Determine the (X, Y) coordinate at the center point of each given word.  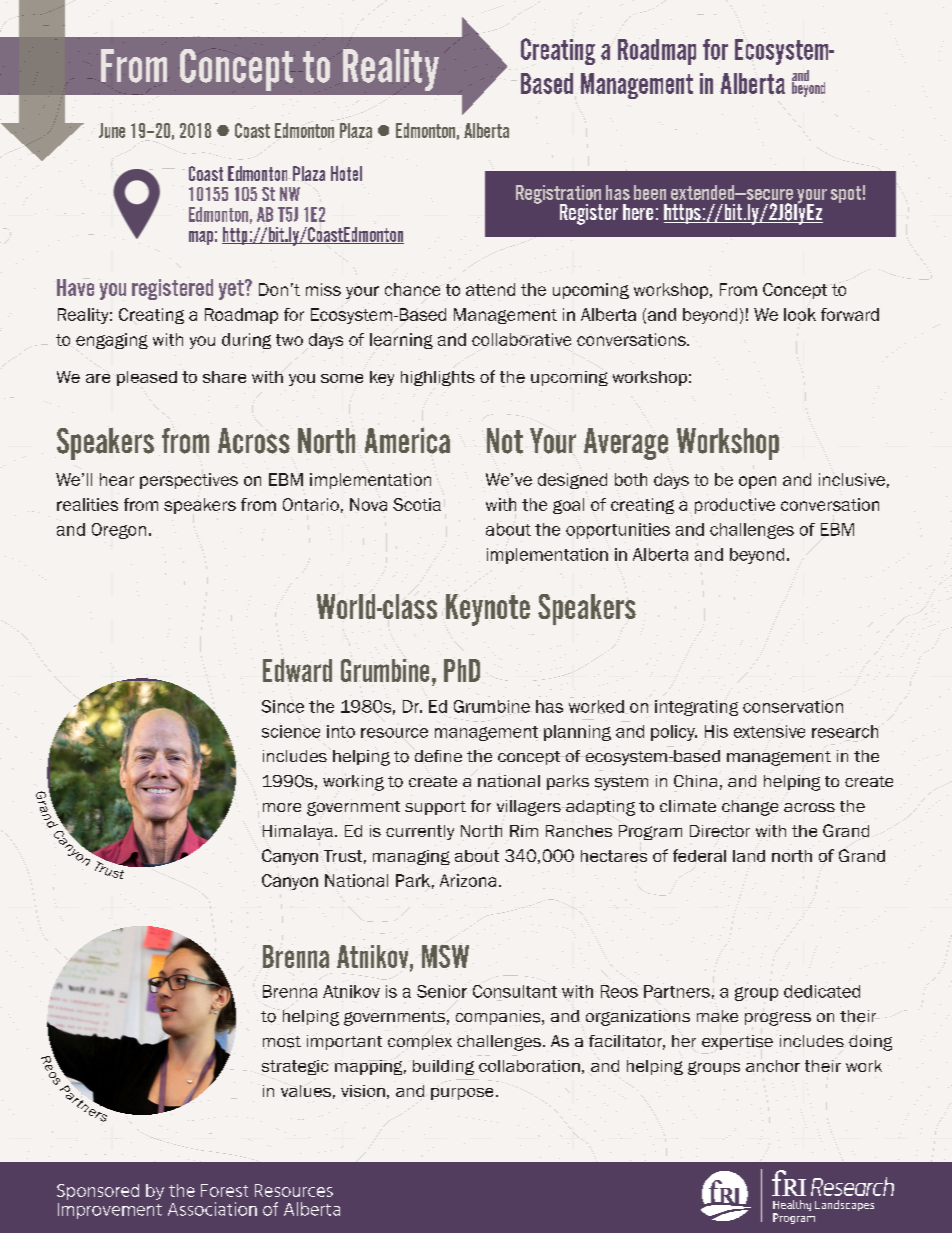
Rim (524, 831)
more (282, 807)
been (650, 192)
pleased (147, 378)
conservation (793, 706)
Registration (558, 195)
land (749, 856)
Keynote (488, 610)
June (112, 130)
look (800, 314)
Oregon (119, 531)
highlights (438, 378)
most (282, 1042)
